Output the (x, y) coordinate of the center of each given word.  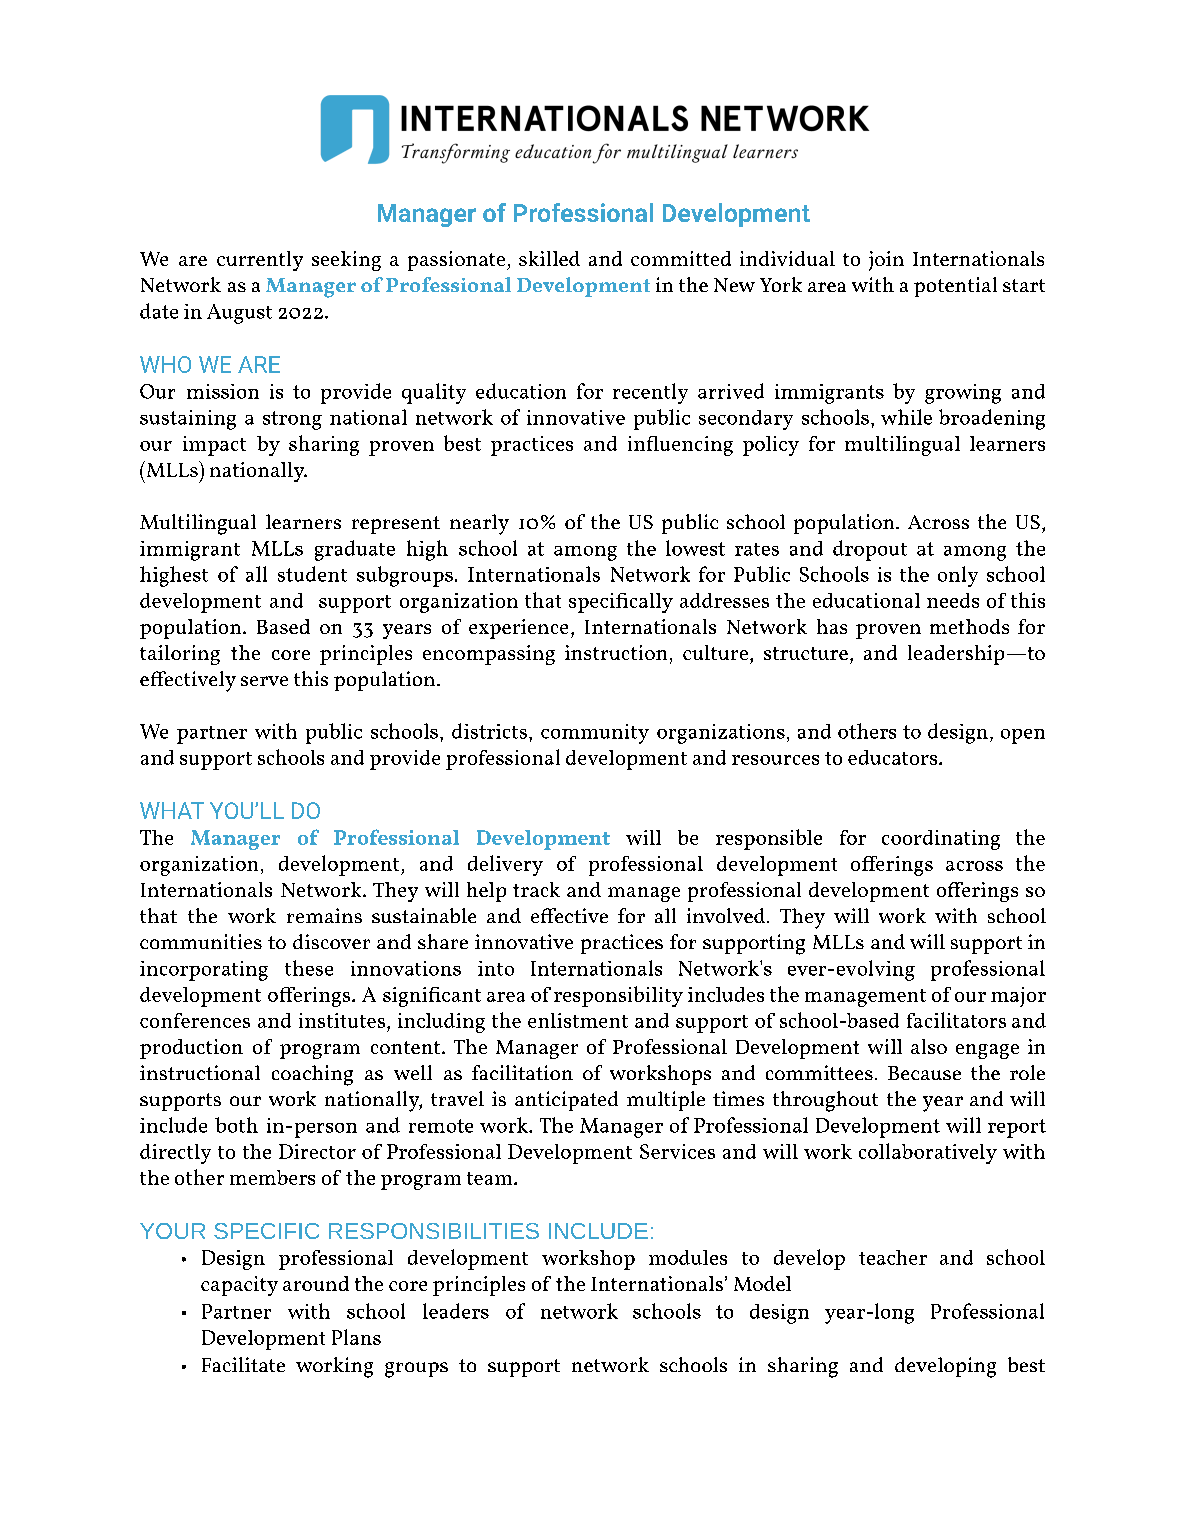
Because (924, 1073)
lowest (695, 548)
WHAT (172, 810)
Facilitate (243, 1364)
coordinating (941, 840)
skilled (549, 258)
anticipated (566, 1101)
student (312, 574)
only (958, 576)
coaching (312, 1075)
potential (955, 287)
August (239, 314)
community (595, 734)
